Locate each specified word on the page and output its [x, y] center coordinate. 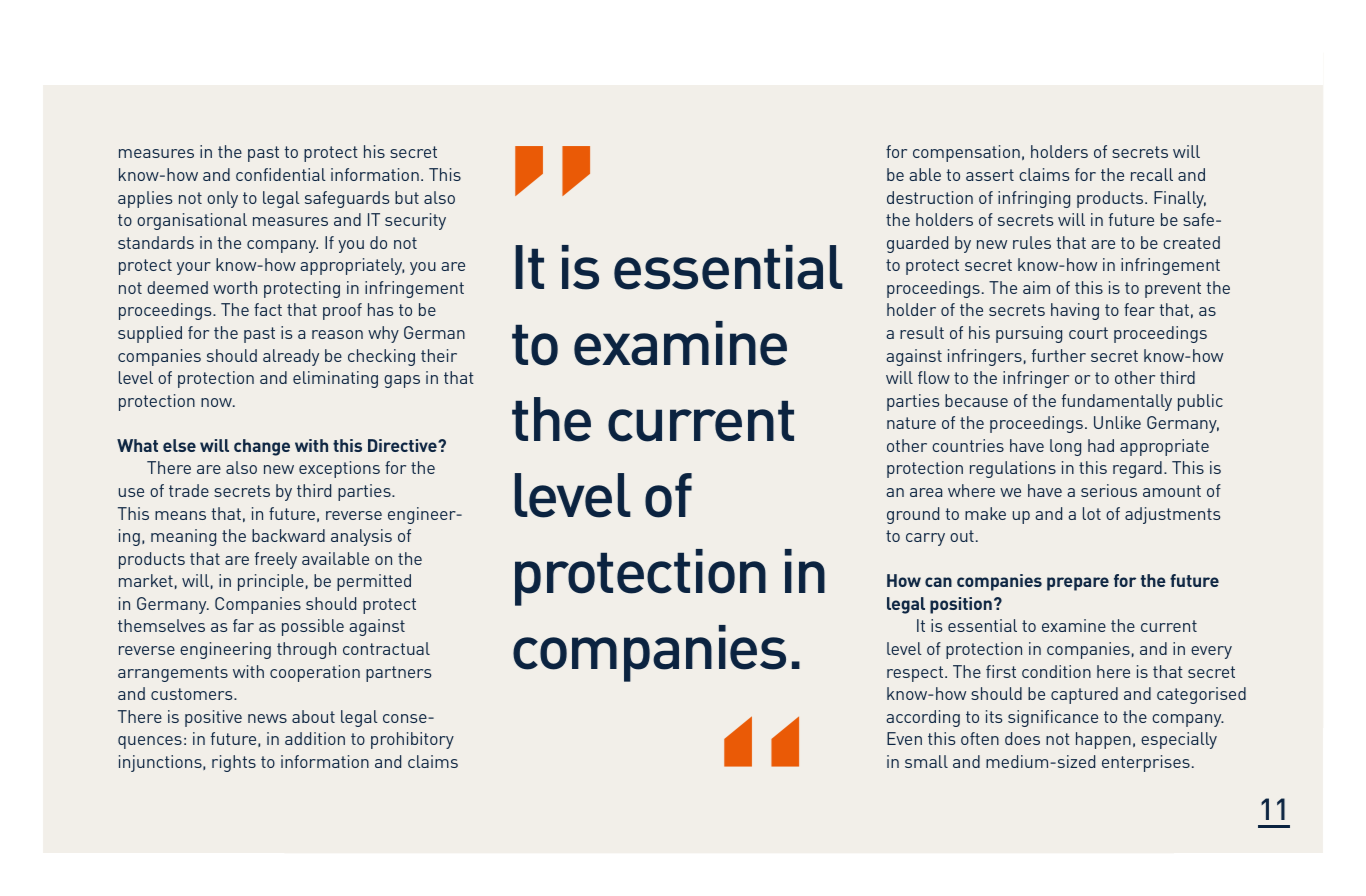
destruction [930, 197]
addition [315, 738]
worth [235, 287]
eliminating [335, 379]
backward [288, 535]
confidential [281, 174]
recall [1152, 174]
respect [916, 674]
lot [1092, 513]
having [1075, 311]
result [922, 332]
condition [1056, 671]
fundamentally [1117, 402]
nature [911, 423]
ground [913, 515]
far [243, 625]
